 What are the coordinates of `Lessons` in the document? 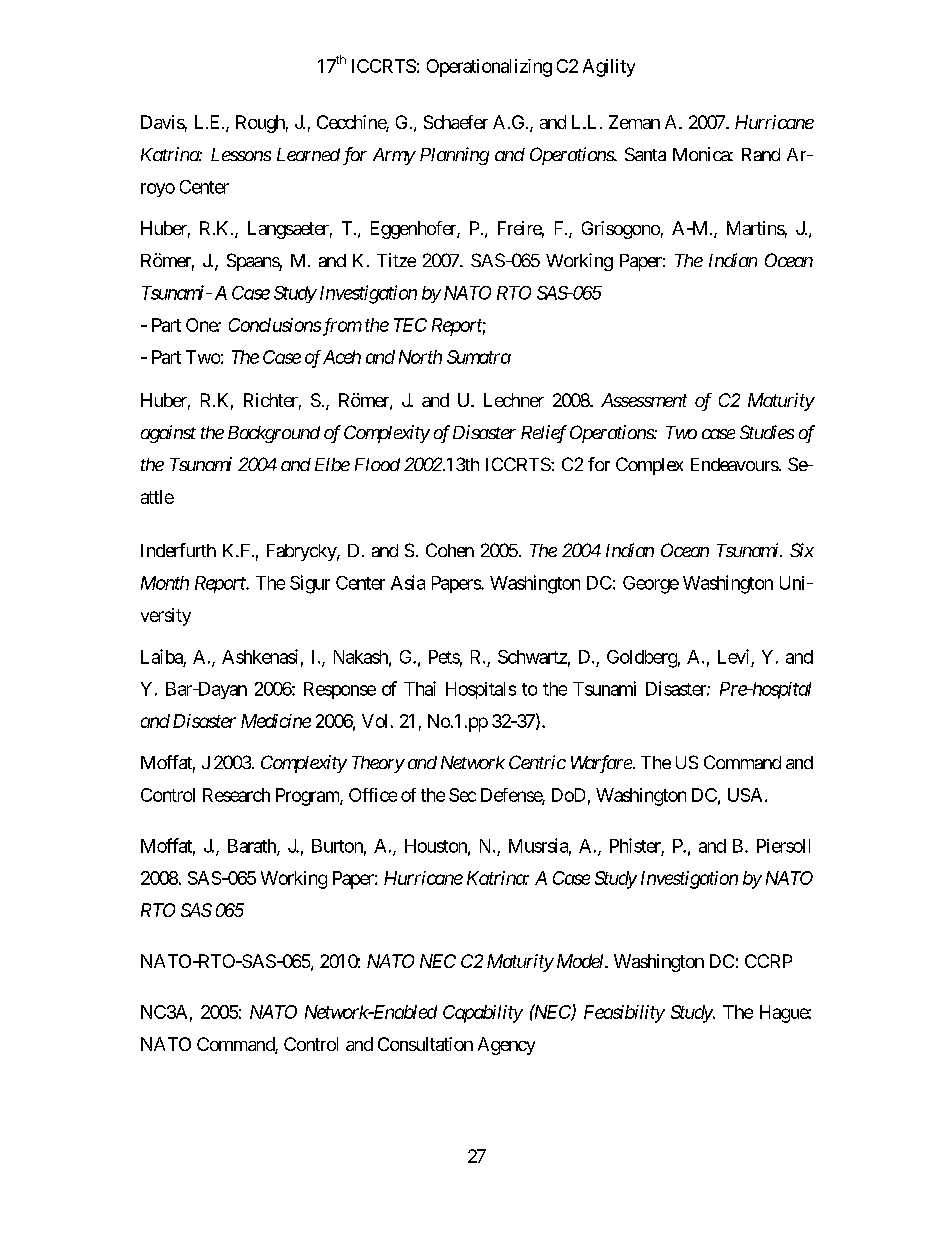 It's located at (241, 154).
